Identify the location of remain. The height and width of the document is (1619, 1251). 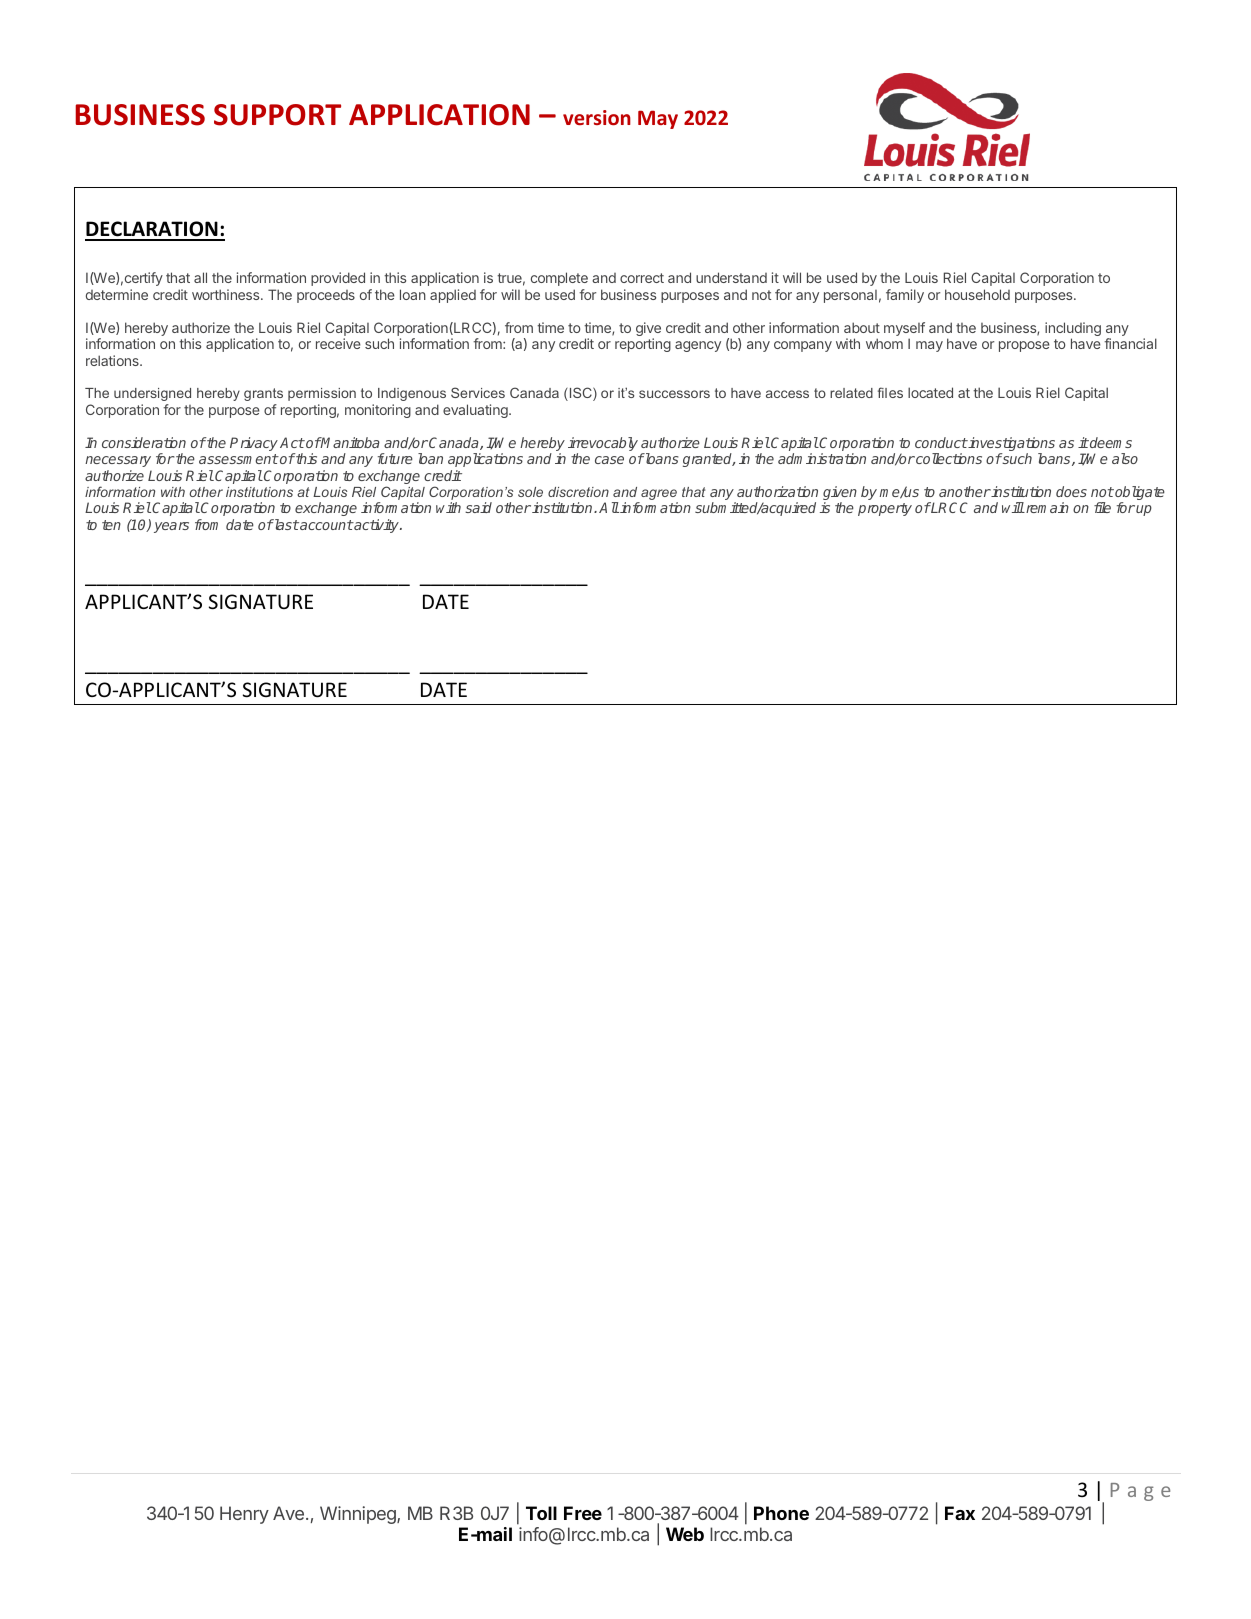
(1046, 507).
